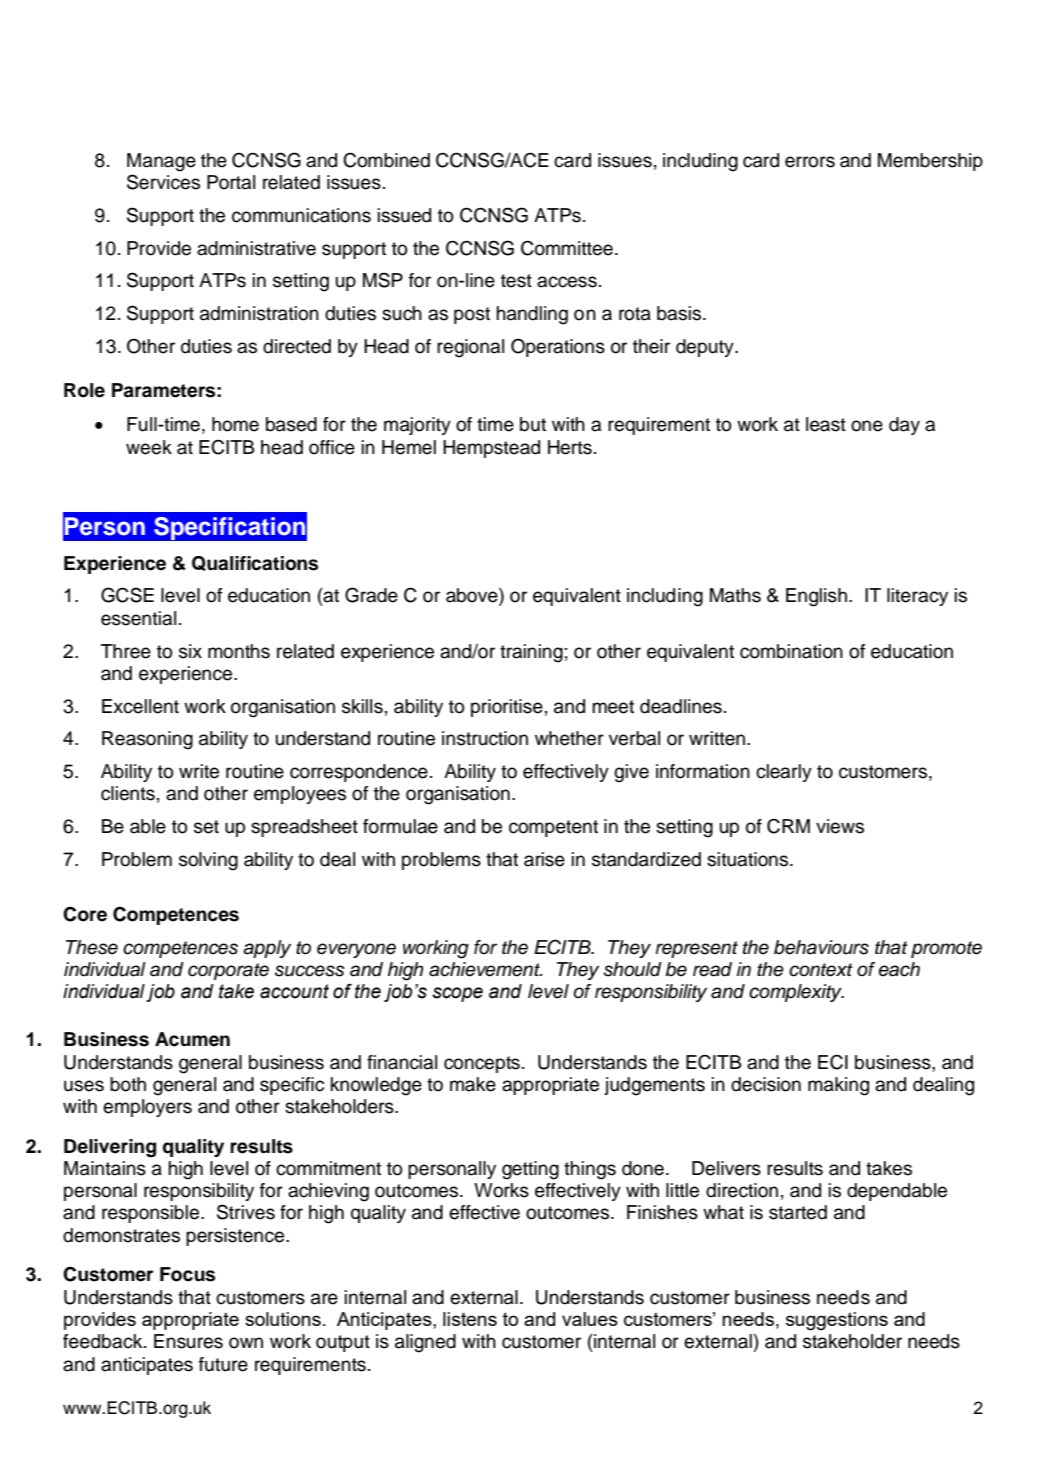 Image resolution: width=1046 pixels, height=1480 pixels. Describe the element at coordinates (816, 597) in the document. I see `English` at that location.
